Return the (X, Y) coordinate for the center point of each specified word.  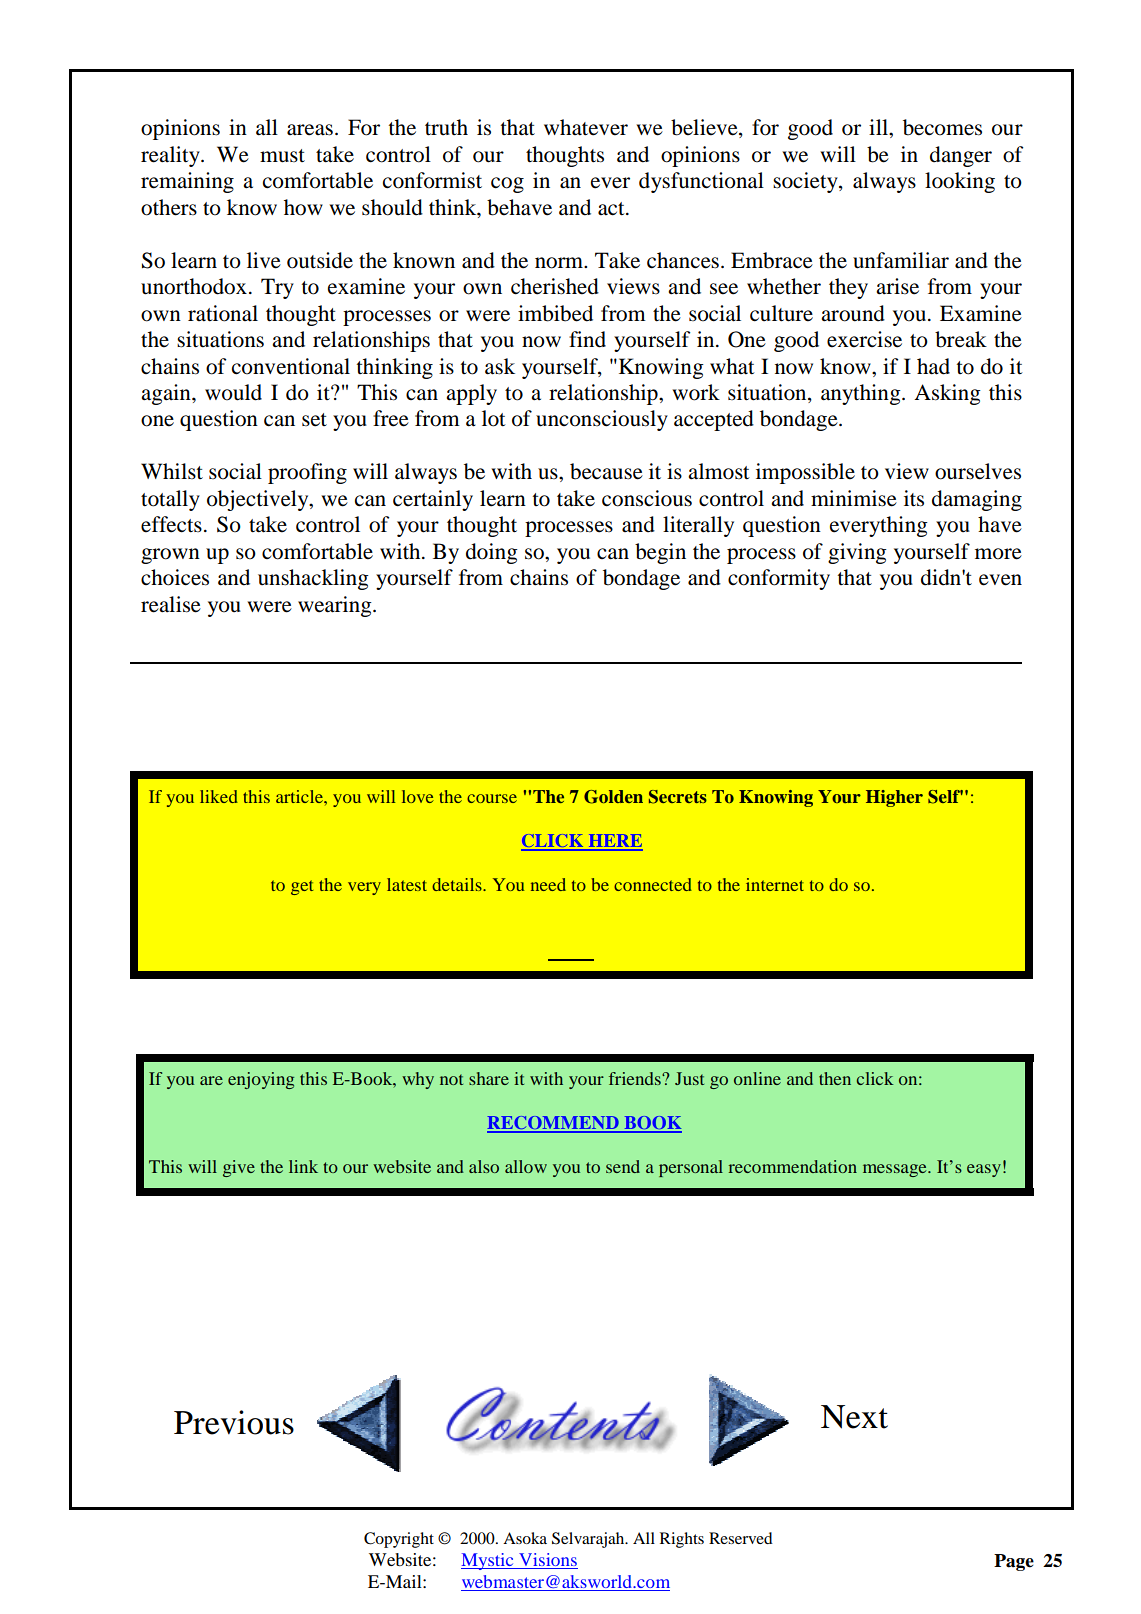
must (282, 156)
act (612, 209)
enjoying (261, 1080)
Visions (548, 1559)
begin (660, 553)
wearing (336, 606)
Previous (234, 1422)
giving (857, 553)
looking (960, 182)
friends (636, 1078)
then (835, 1078)
